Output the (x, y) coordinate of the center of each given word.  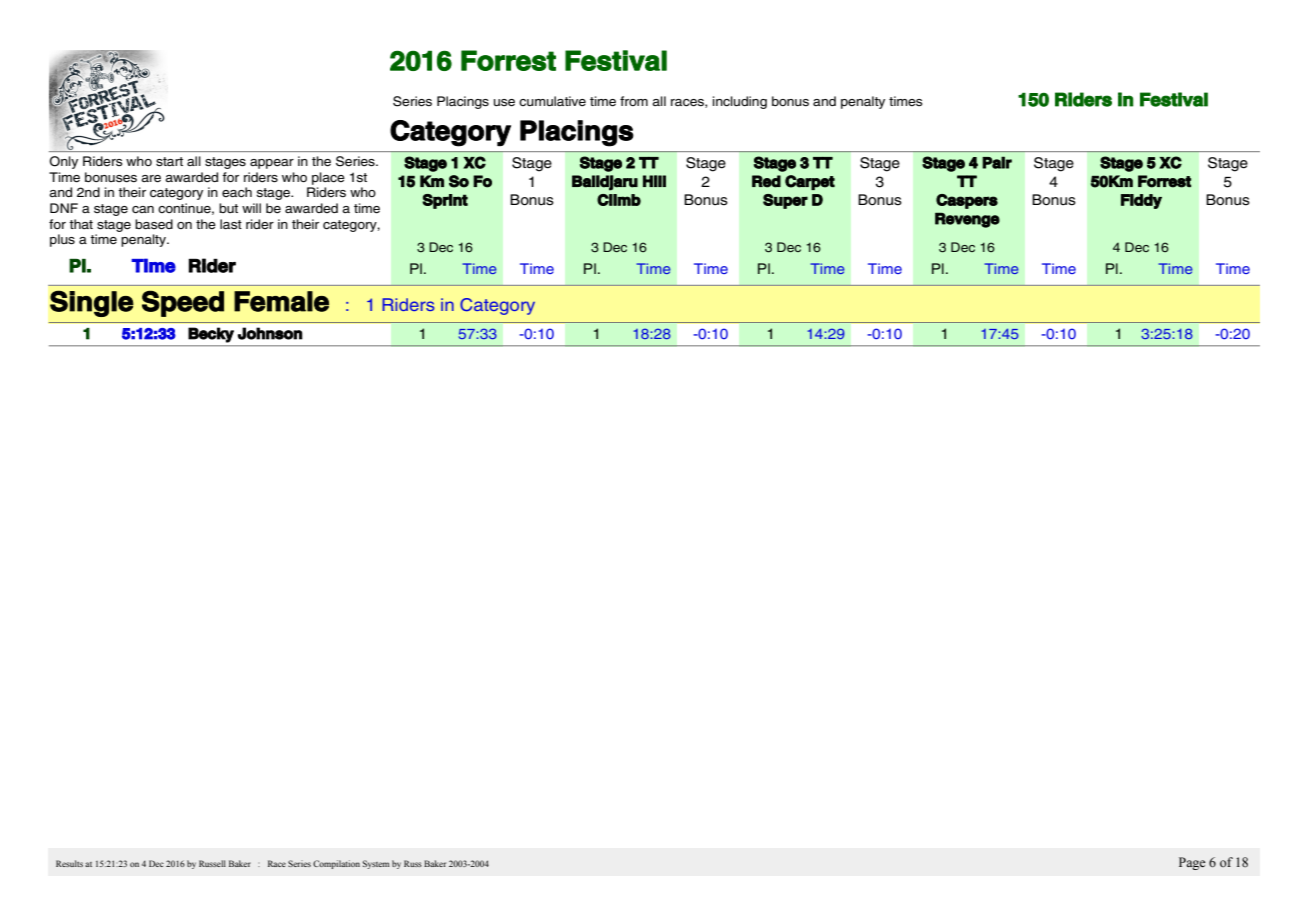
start (169, 162)
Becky (211, 335)
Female (281, 301)
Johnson (270, 333)
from (634, 101)
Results (69, 863)
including (740, 102)
